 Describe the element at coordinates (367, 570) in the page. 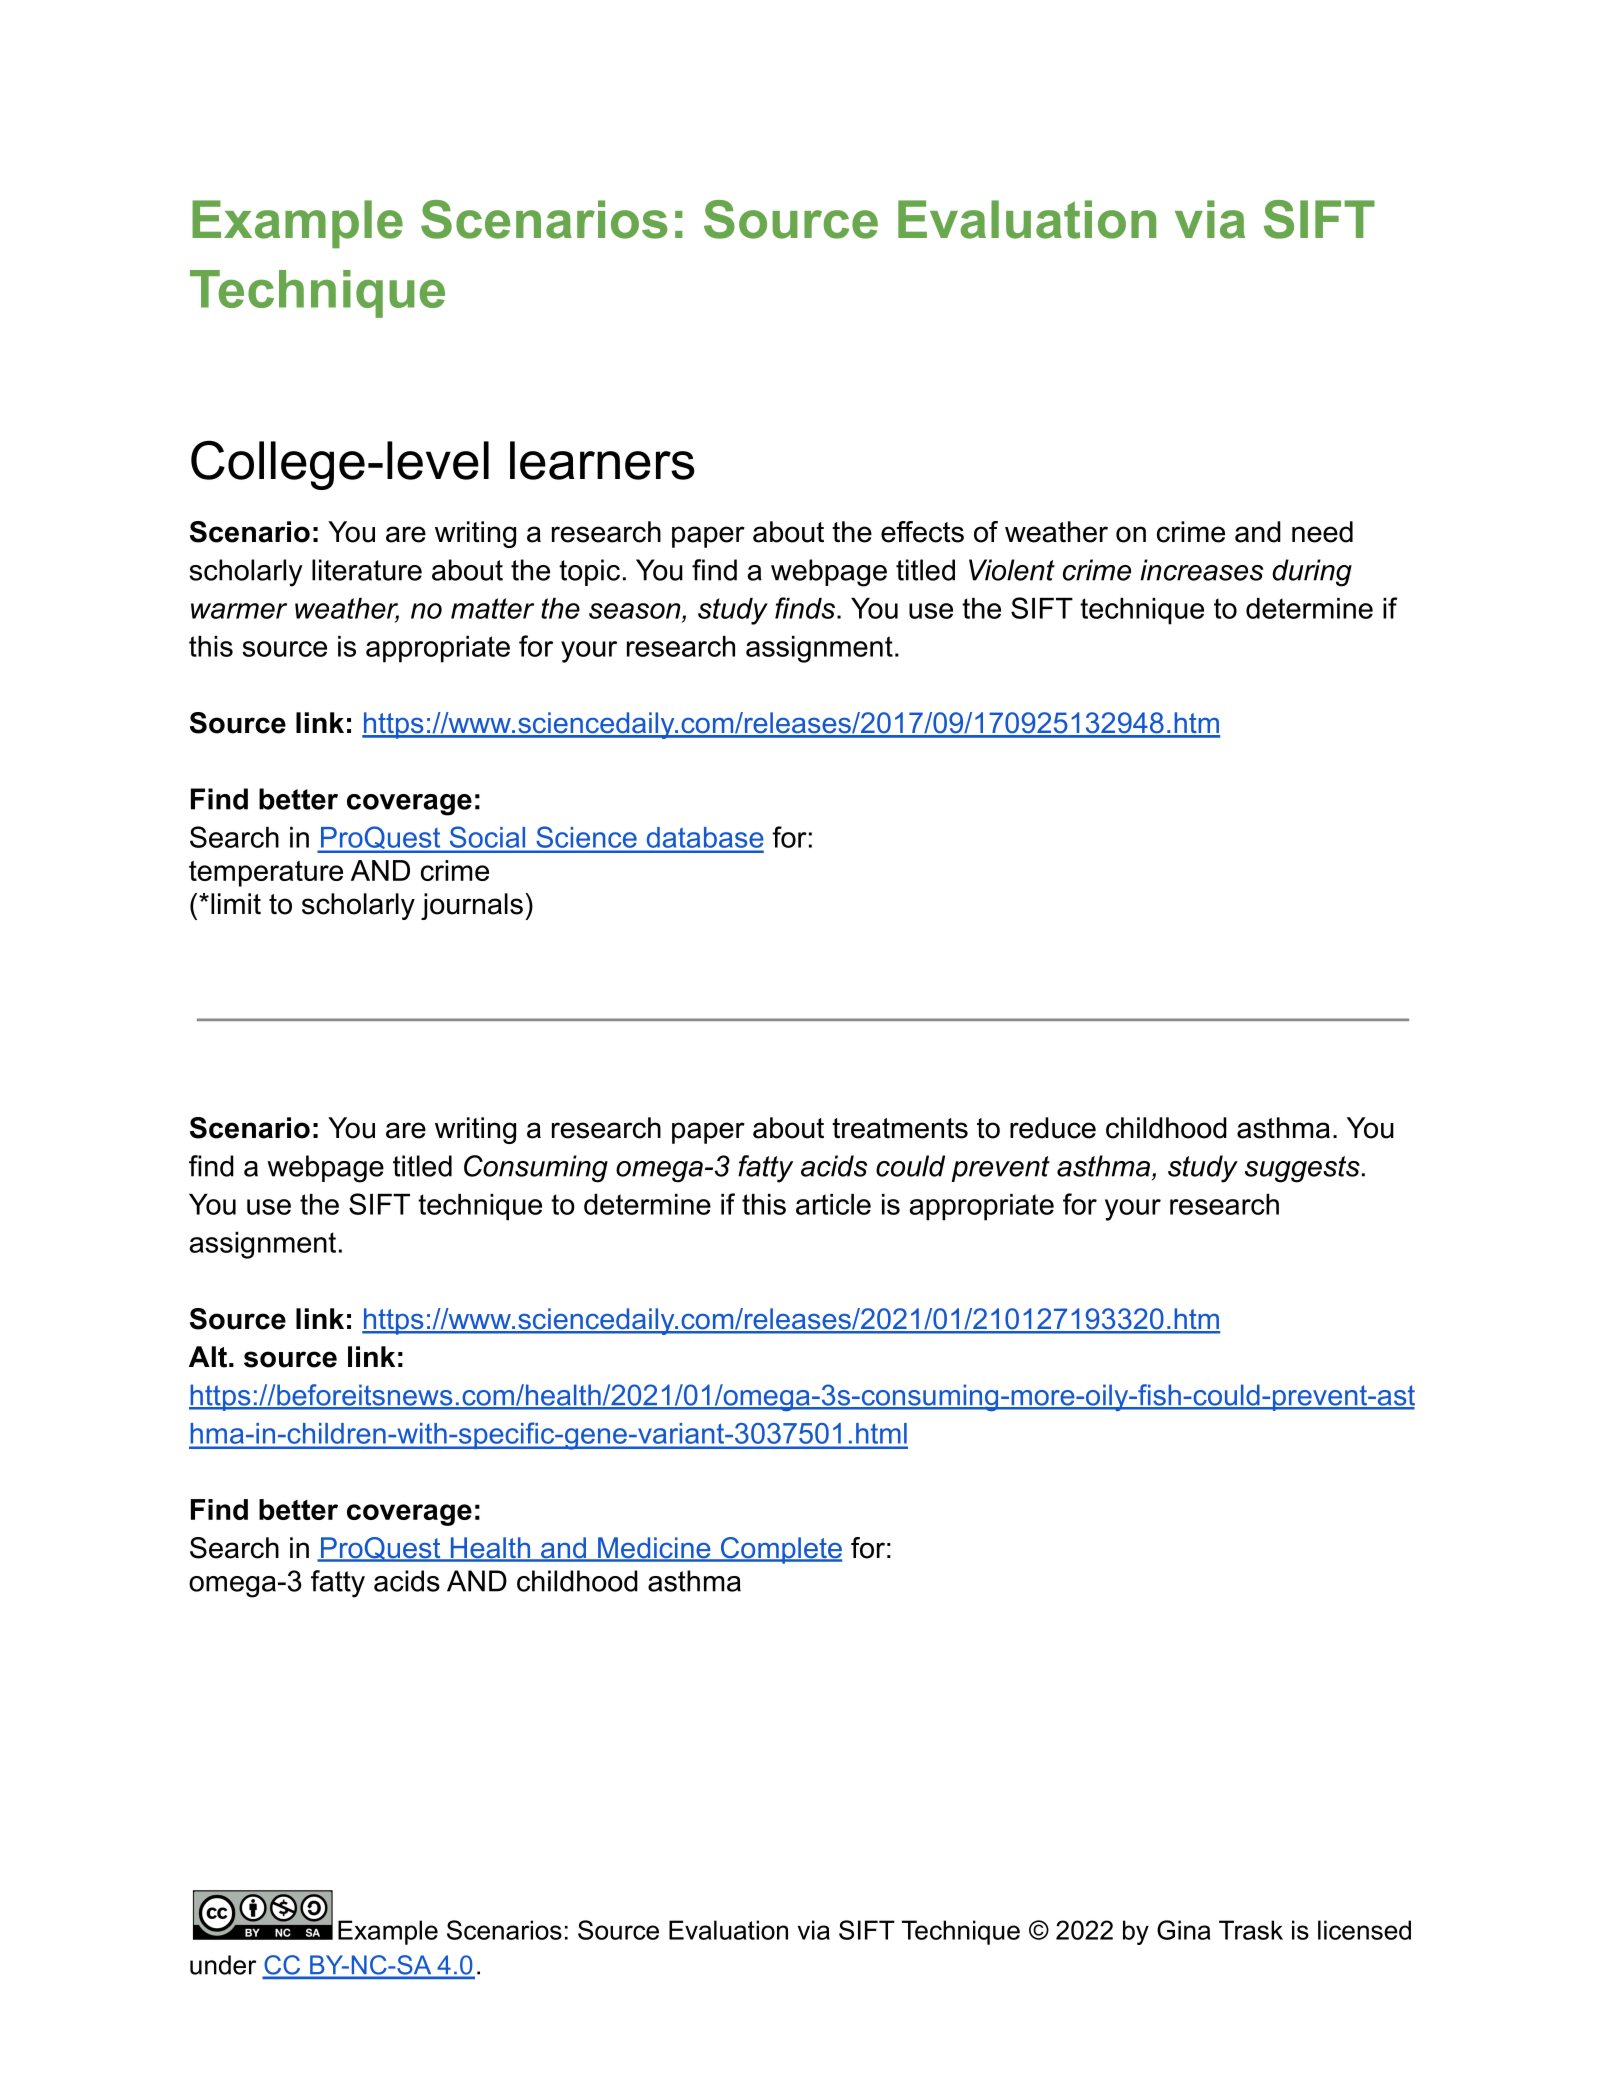

I see `literature` at that location.
